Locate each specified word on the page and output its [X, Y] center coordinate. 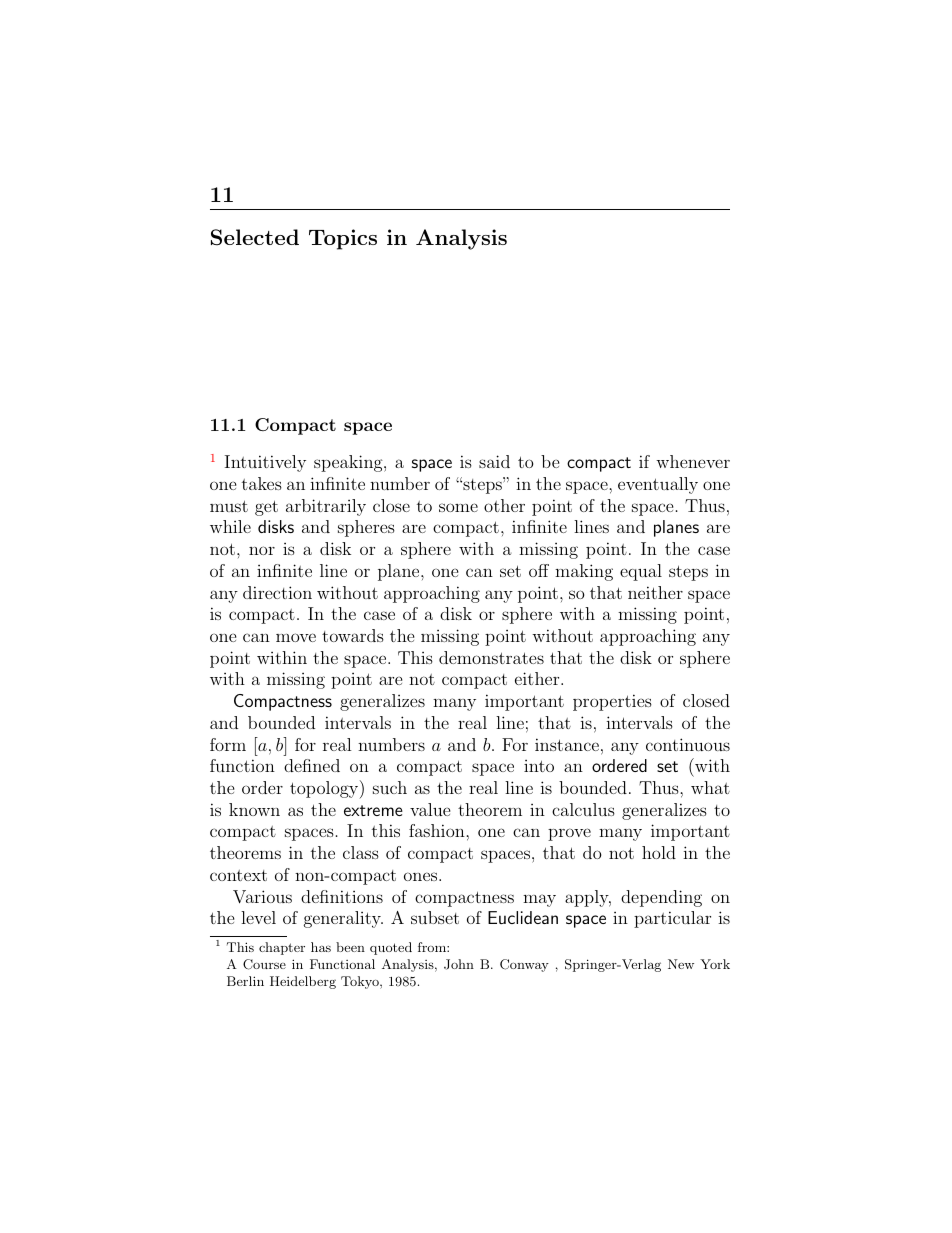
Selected [255, 237]
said [494, 461]
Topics [343, 239]
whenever [693, 461]
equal [641, 572]
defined [312, 765]
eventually [658, 485]
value [430, 809]
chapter [282, 948]
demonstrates [491, 657]
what [710, 787]
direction [277, 592]
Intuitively [265, 463]
